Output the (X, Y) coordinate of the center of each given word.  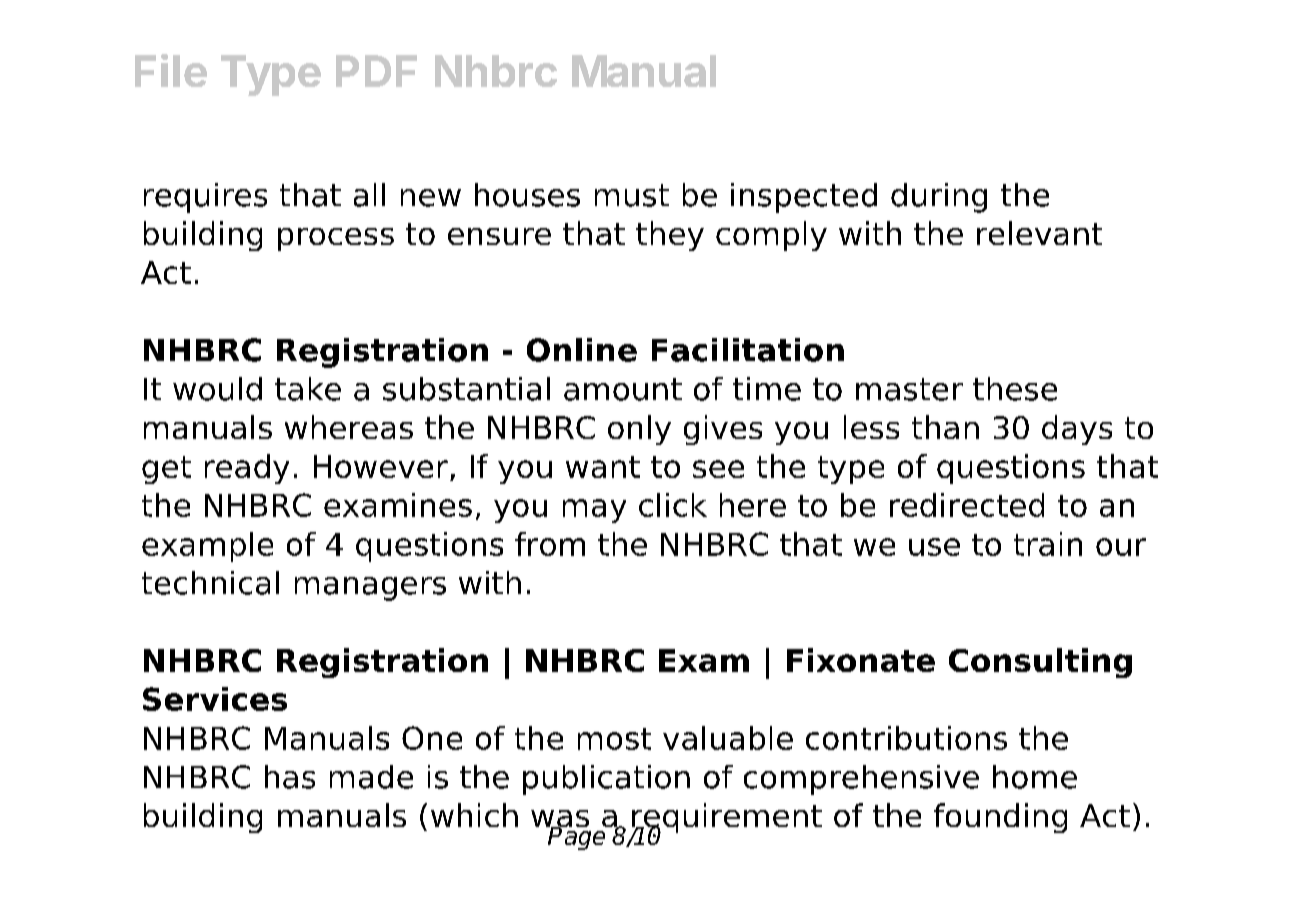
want (603, 467)
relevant (1039, 233)
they (670, 236)
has (290, 777)
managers (370, 589)
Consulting (1040, 663)
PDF (376, 71)
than (945, 427)
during (939, 198)
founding (1000, 818)
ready (247, 469)
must (632, 195)
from (550, 544)
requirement (727, 819)
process (336, 239)
